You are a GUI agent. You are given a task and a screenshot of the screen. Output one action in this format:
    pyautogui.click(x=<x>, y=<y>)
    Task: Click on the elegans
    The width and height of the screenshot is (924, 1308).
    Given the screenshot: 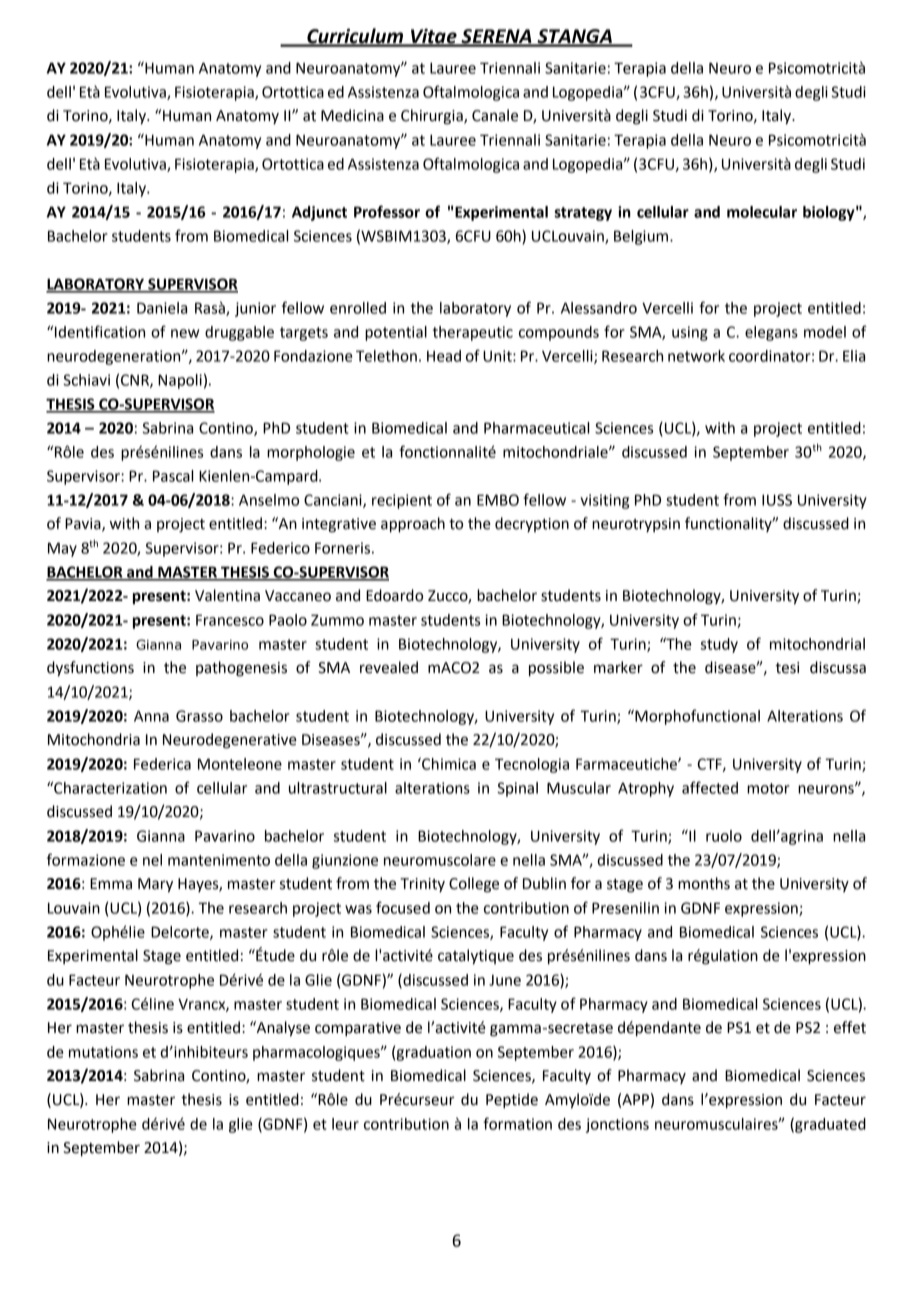 What is the action you would take?
    pyautogui.click(x=771, y=333)
